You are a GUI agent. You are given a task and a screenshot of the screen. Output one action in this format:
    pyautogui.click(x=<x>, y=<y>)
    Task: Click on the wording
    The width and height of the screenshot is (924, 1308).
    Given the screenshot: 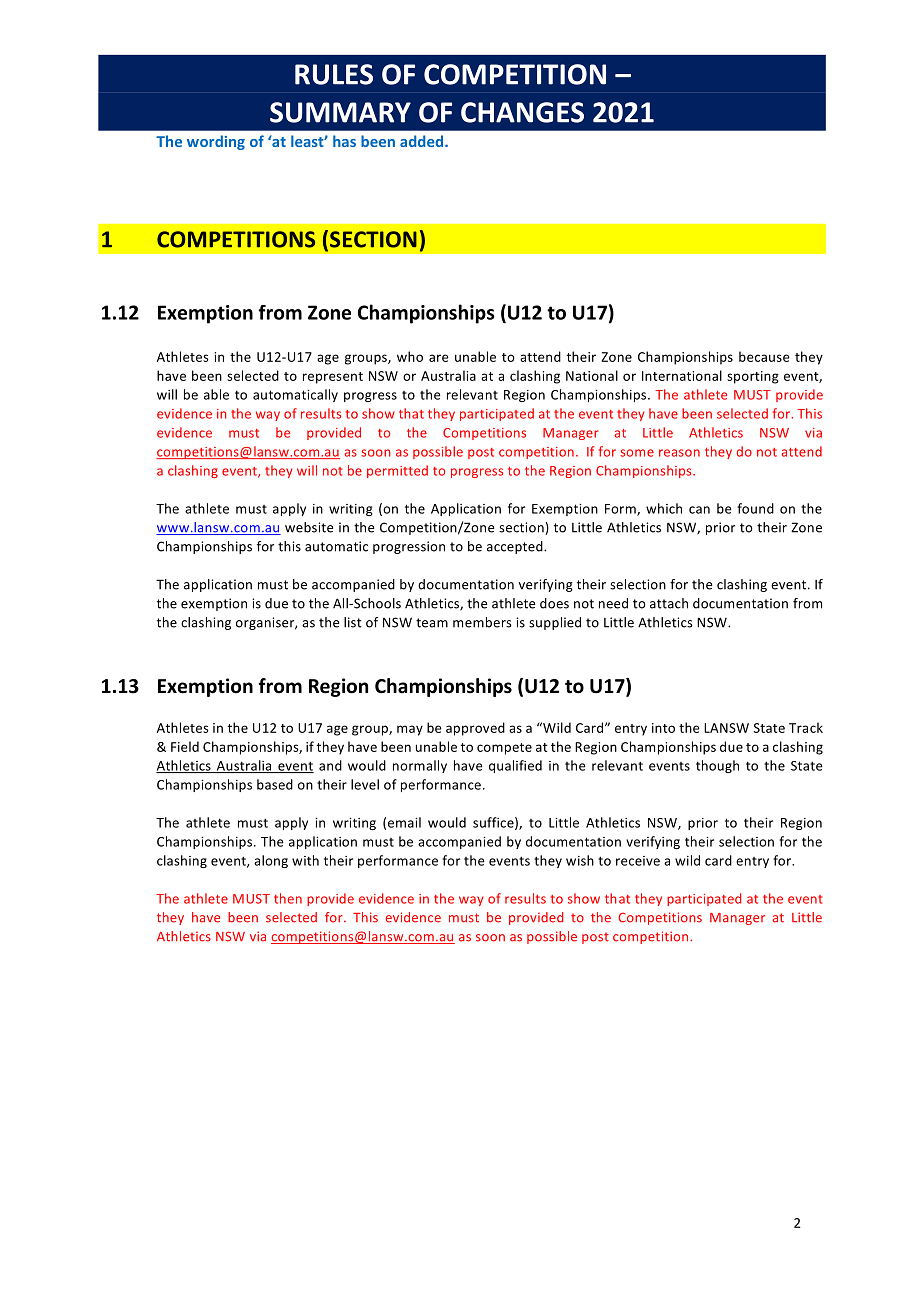 What is the action you would take?
    pyautogui.click(x=216, y=142)
